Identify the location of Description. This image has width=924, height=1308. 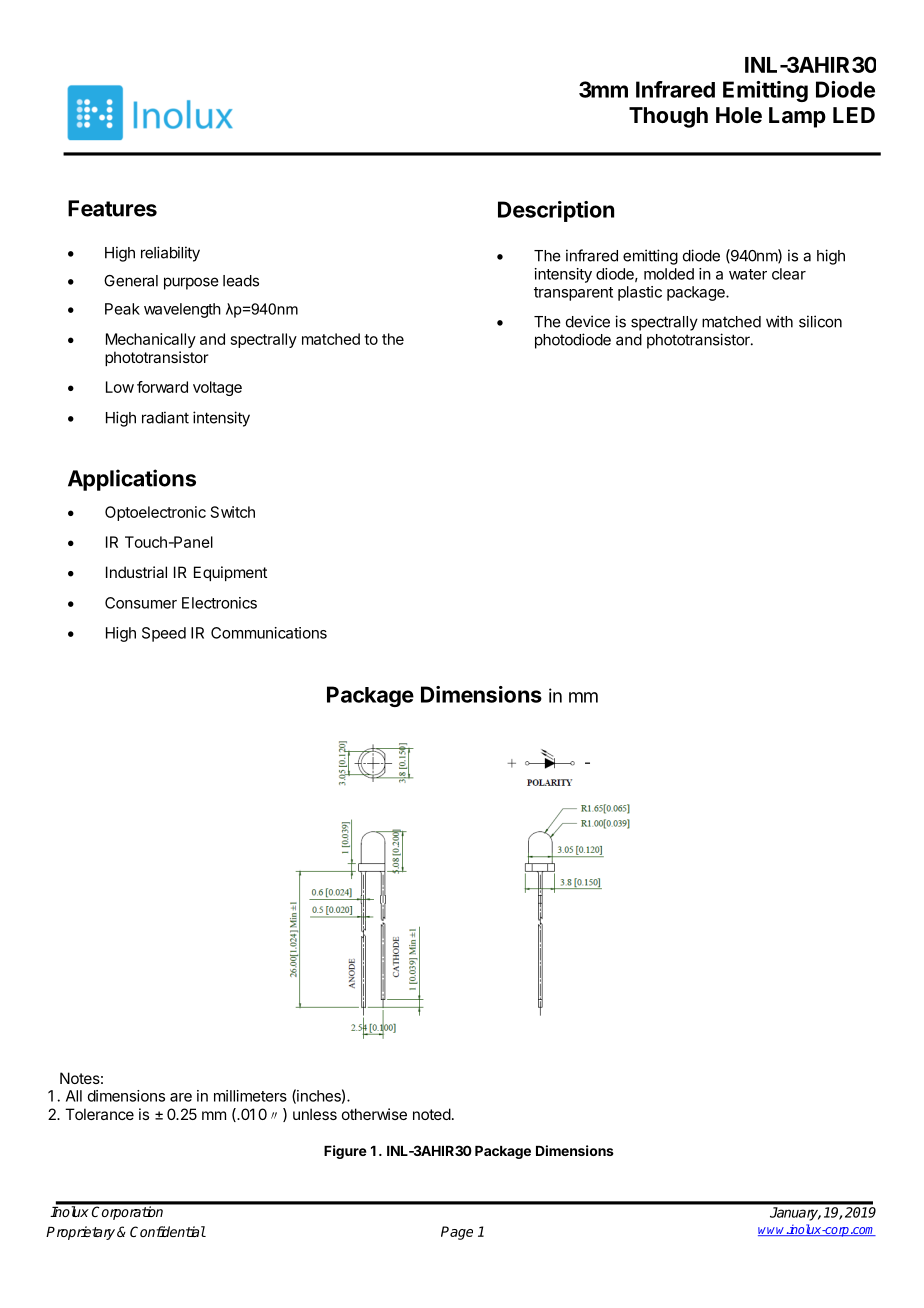
(556, 211).
